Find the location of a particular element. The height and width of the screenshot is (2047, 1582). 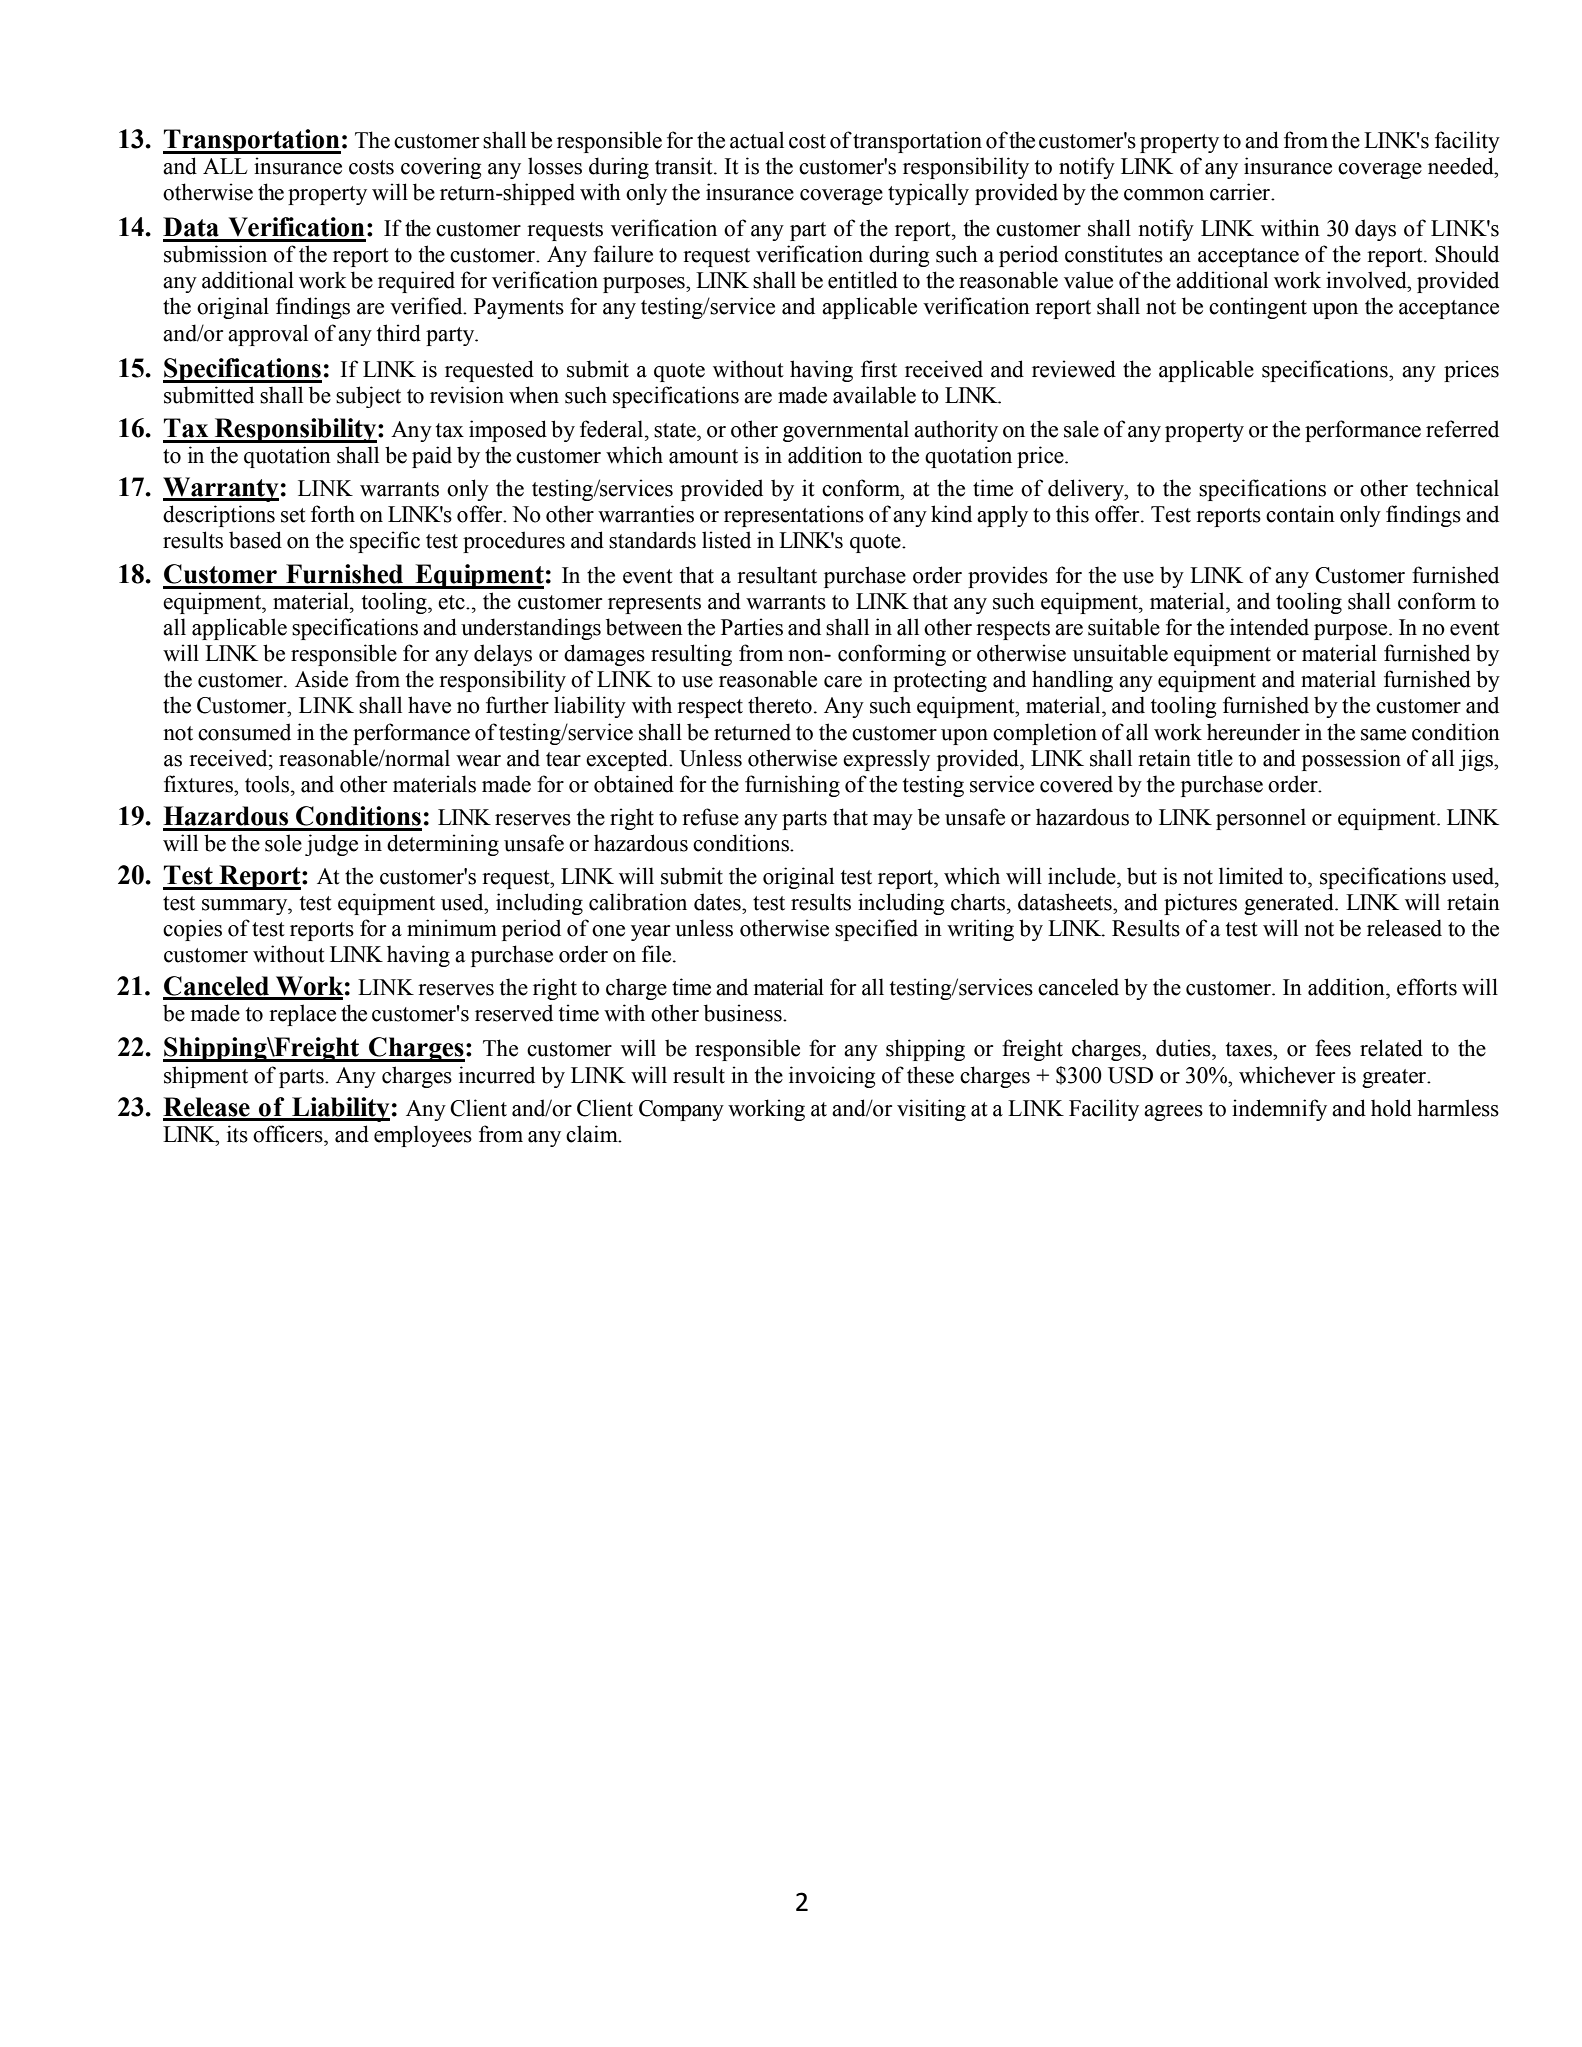

carrier is located at coordinates (1241, 192).
